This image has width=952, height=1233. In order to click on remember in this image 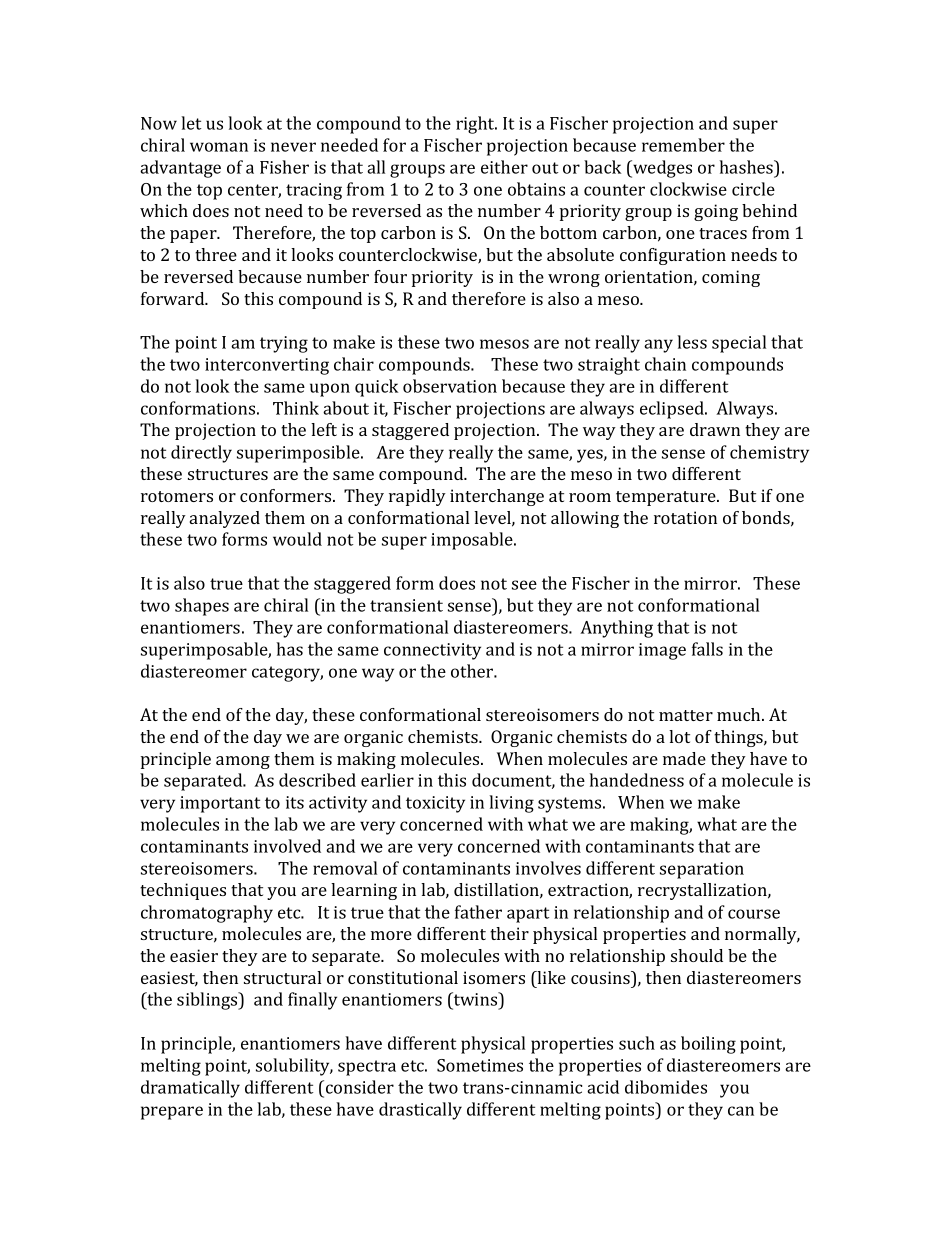, I will do `click(683, 145)`.
